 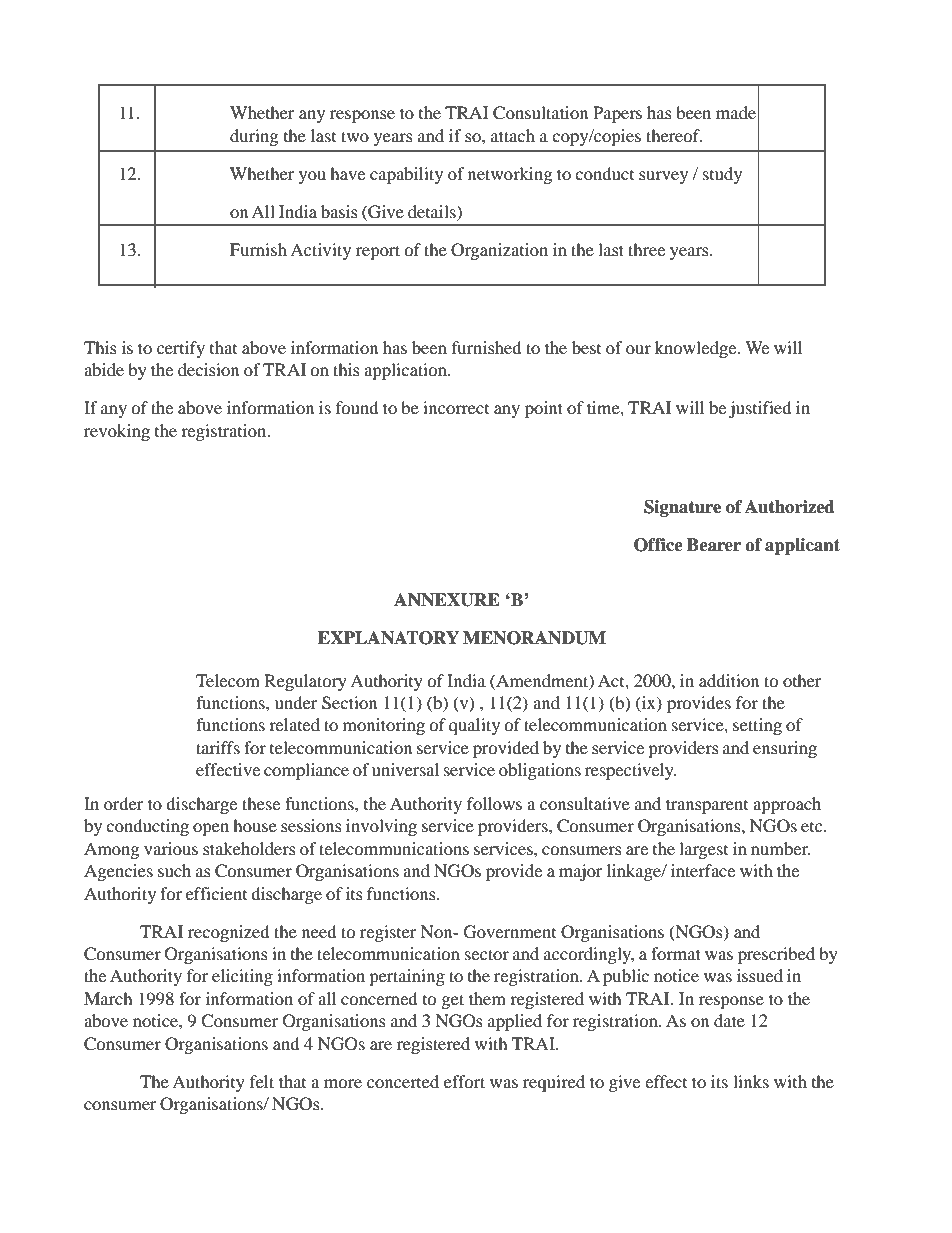 I want to click on tariffs, so click(x=218, y=747).
